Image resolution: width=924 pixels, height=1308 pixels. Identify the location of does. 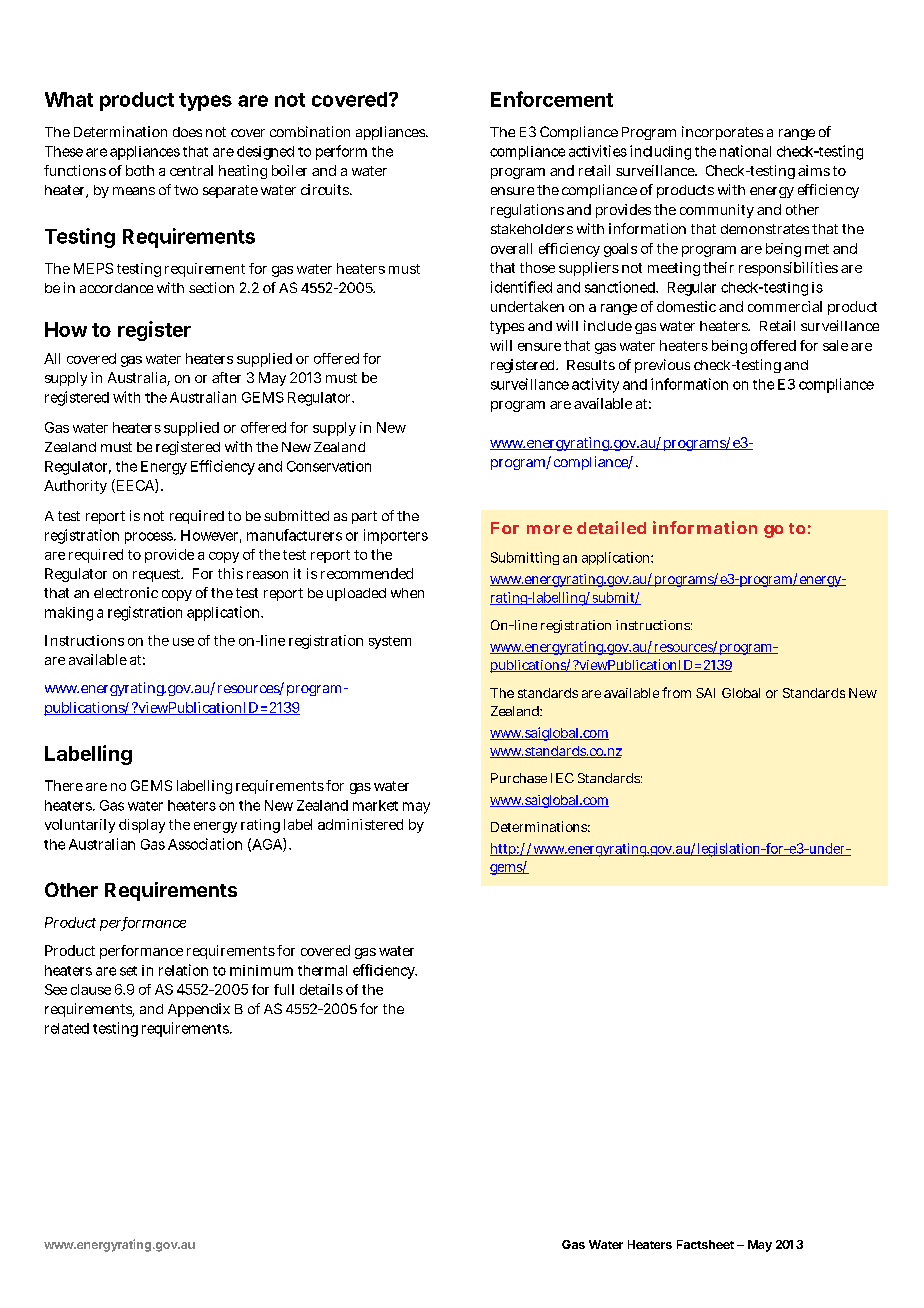
(187, 132).
